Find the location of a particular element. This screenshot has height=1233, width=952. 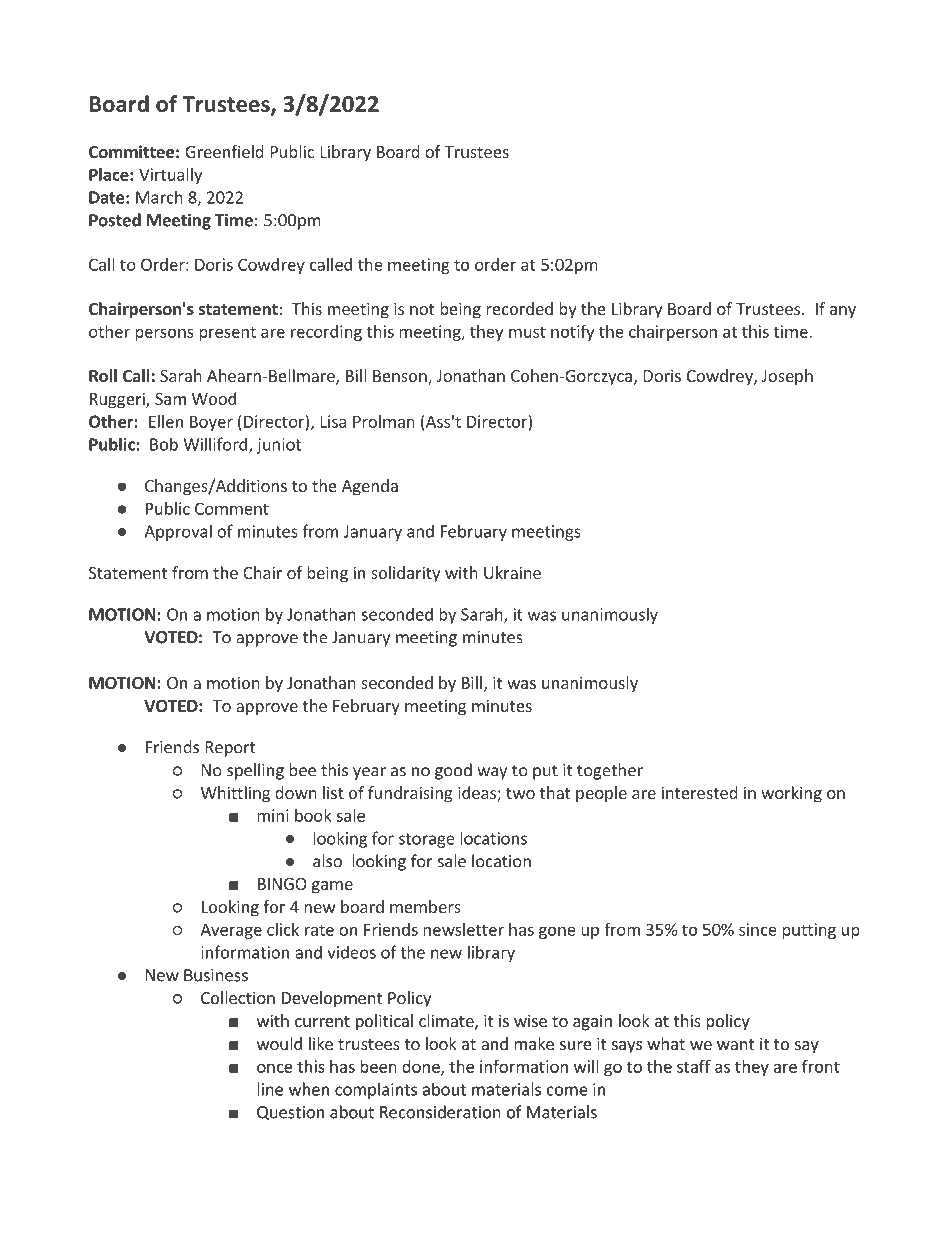

Virtually is located at coordinates (170, 176).
